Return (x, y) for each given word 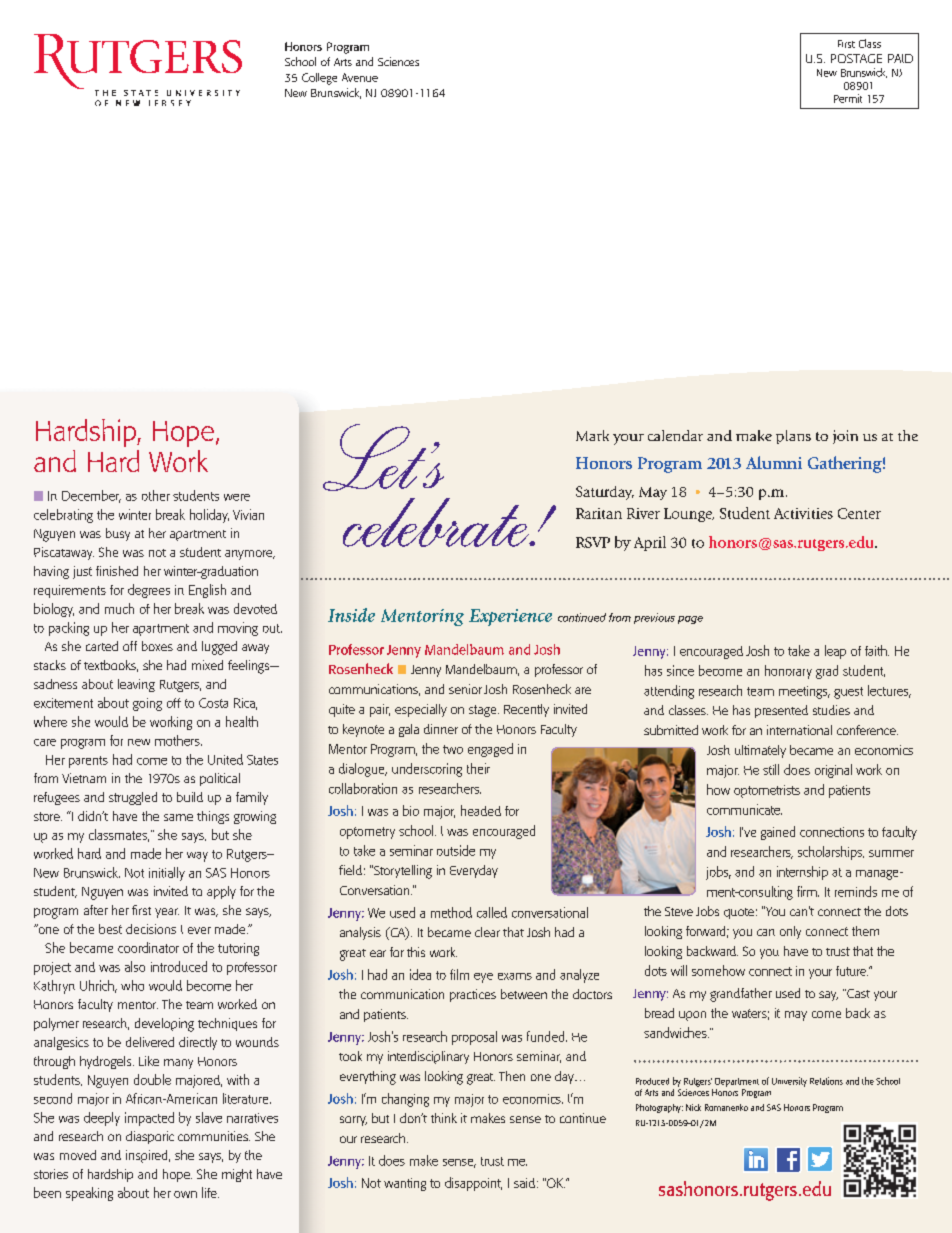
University (789, 1082)
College (319, 79)
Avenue (360, 77)
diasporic (150, 1137)
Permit (848, 98)
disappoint (473, 1184)
